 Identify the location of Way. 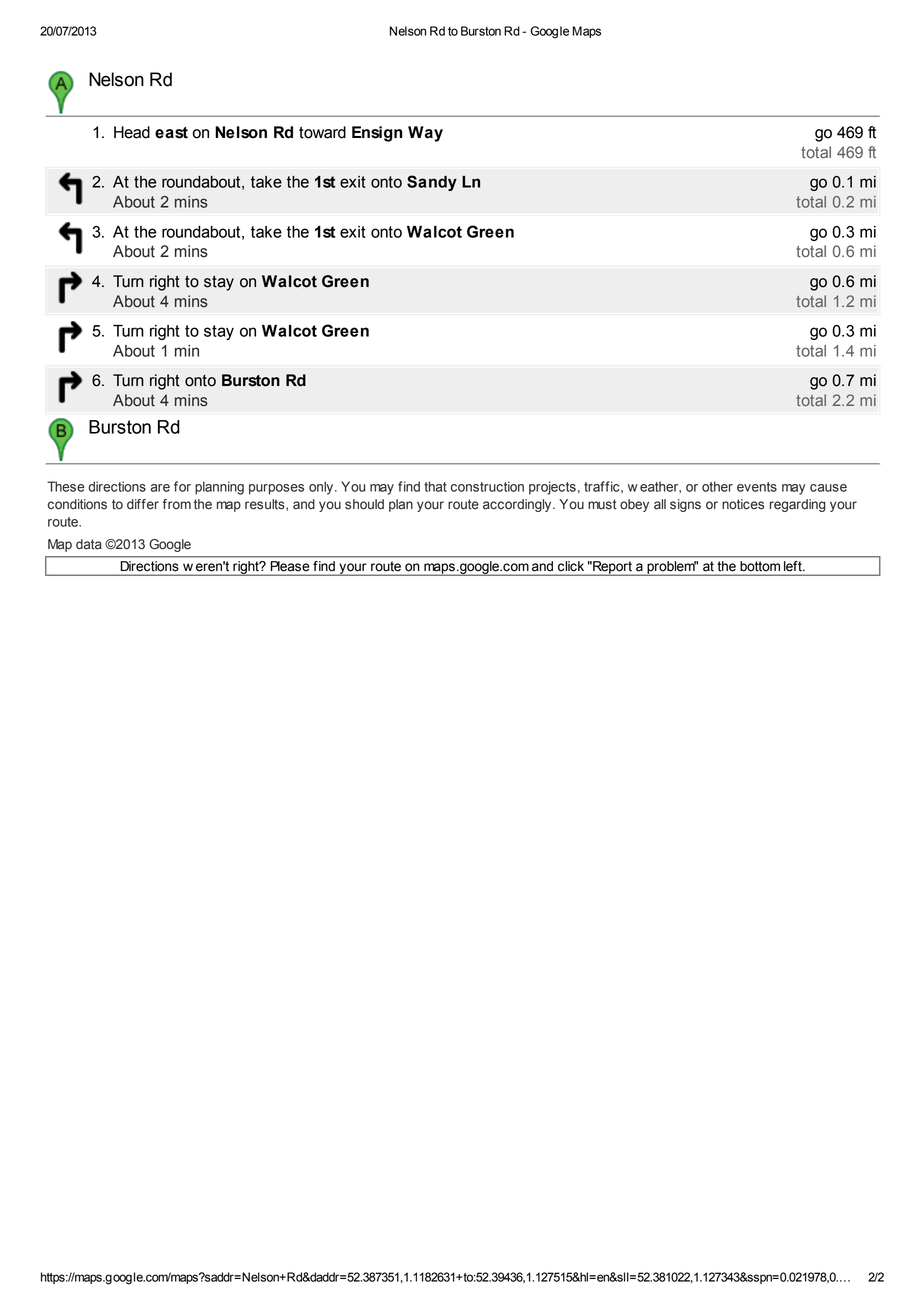
(425, 134).
